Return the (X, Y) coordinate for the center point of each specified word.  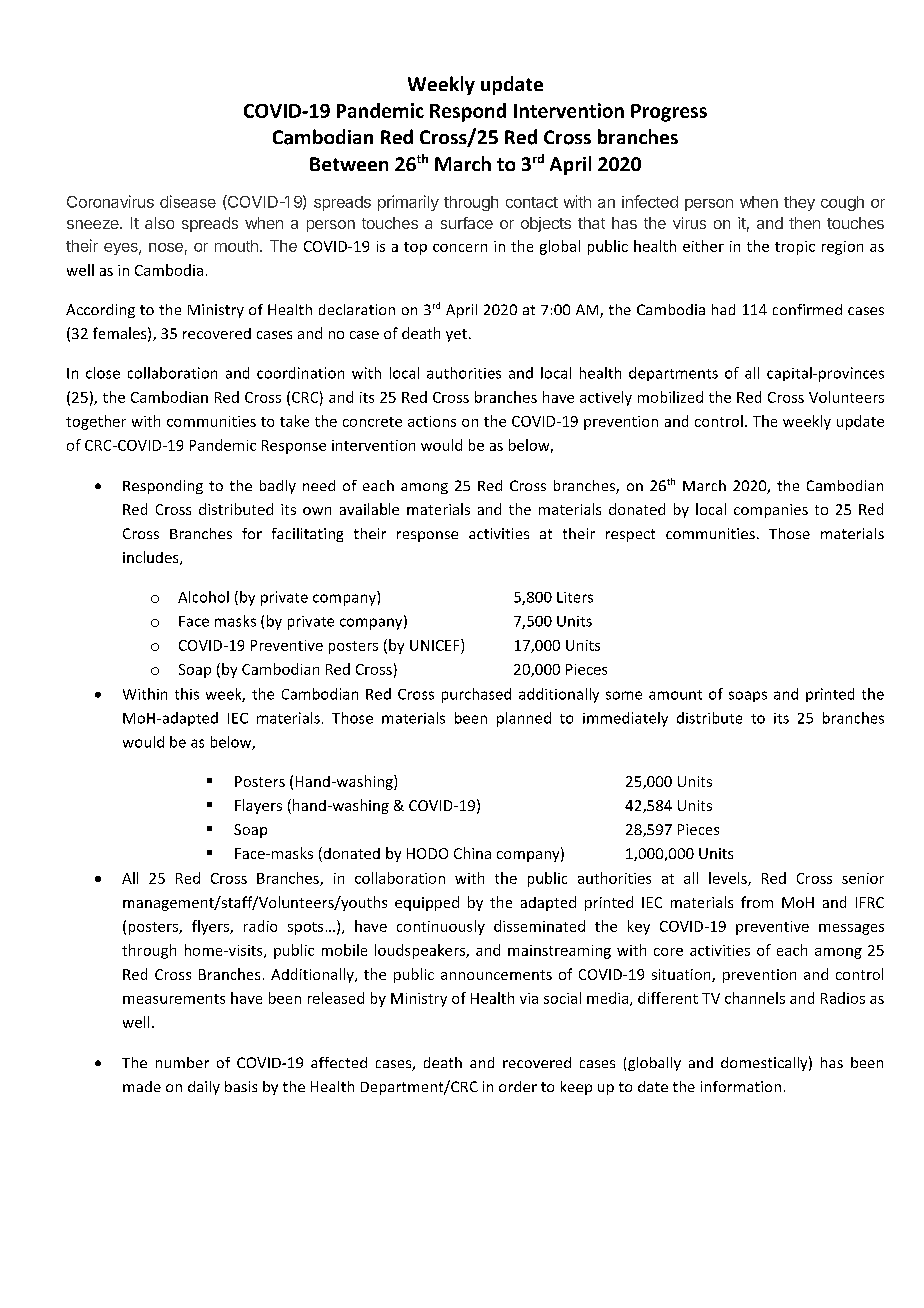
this (187, 694)
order (518, 1086)
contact (532, 202)
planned (524, 719)
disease (188, 201)
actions (432, 421)
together (96, 422)
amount (675, 695)
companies (771, 511)
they (799, 203)
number (182, 1062)
